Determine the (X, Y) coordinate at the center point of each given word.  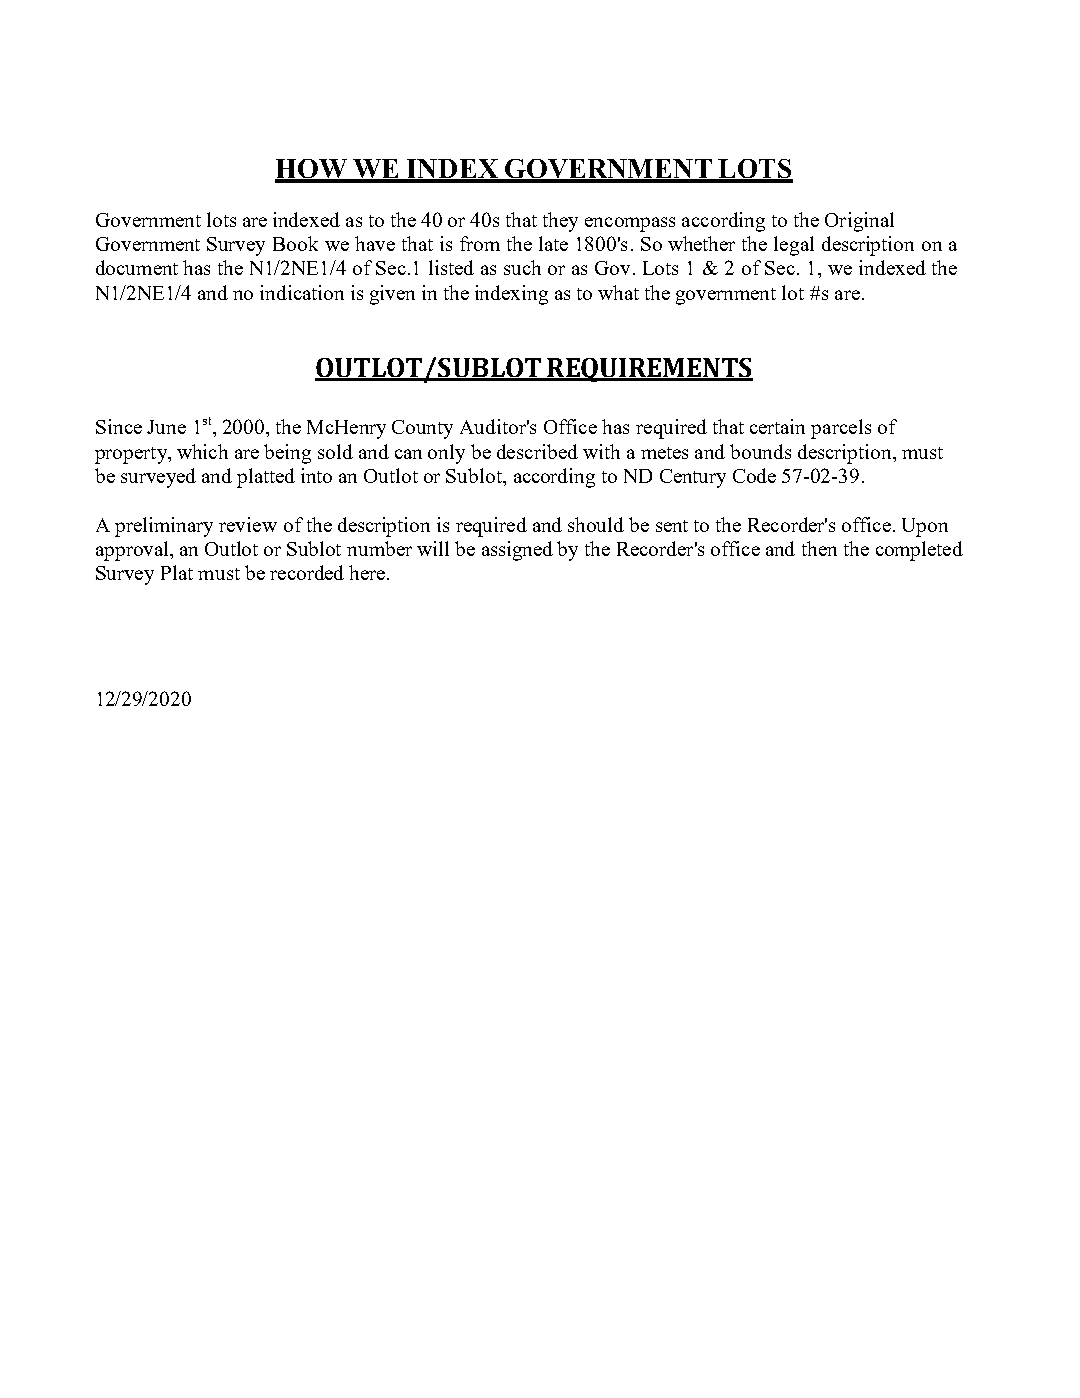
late (553, 243)
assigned (517, 551)
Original (859, 222)
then (819, 548)
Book (295, 243)
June (166, 427)
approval (133, 551)
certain (777, 426)
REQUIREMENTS (649, 370)
